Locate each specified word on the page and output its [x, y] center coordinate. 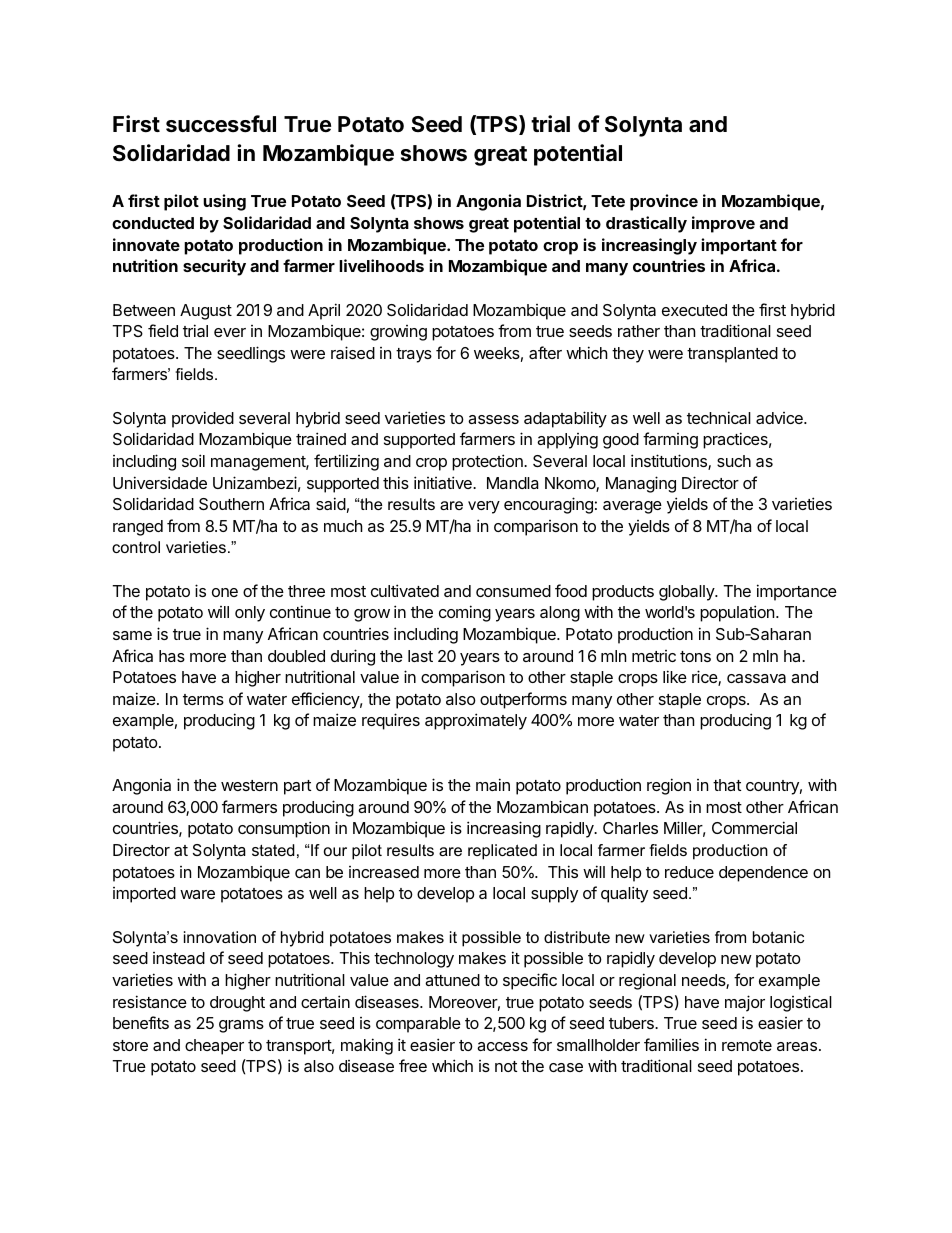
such [734, 461]
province [664, 202]
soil [193, 460]
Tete [608, 201]
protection [488, 462]
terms [203, 699]
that [727, 785]
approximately [476, 721]
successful [221, 124]
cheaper [214, 1047]
